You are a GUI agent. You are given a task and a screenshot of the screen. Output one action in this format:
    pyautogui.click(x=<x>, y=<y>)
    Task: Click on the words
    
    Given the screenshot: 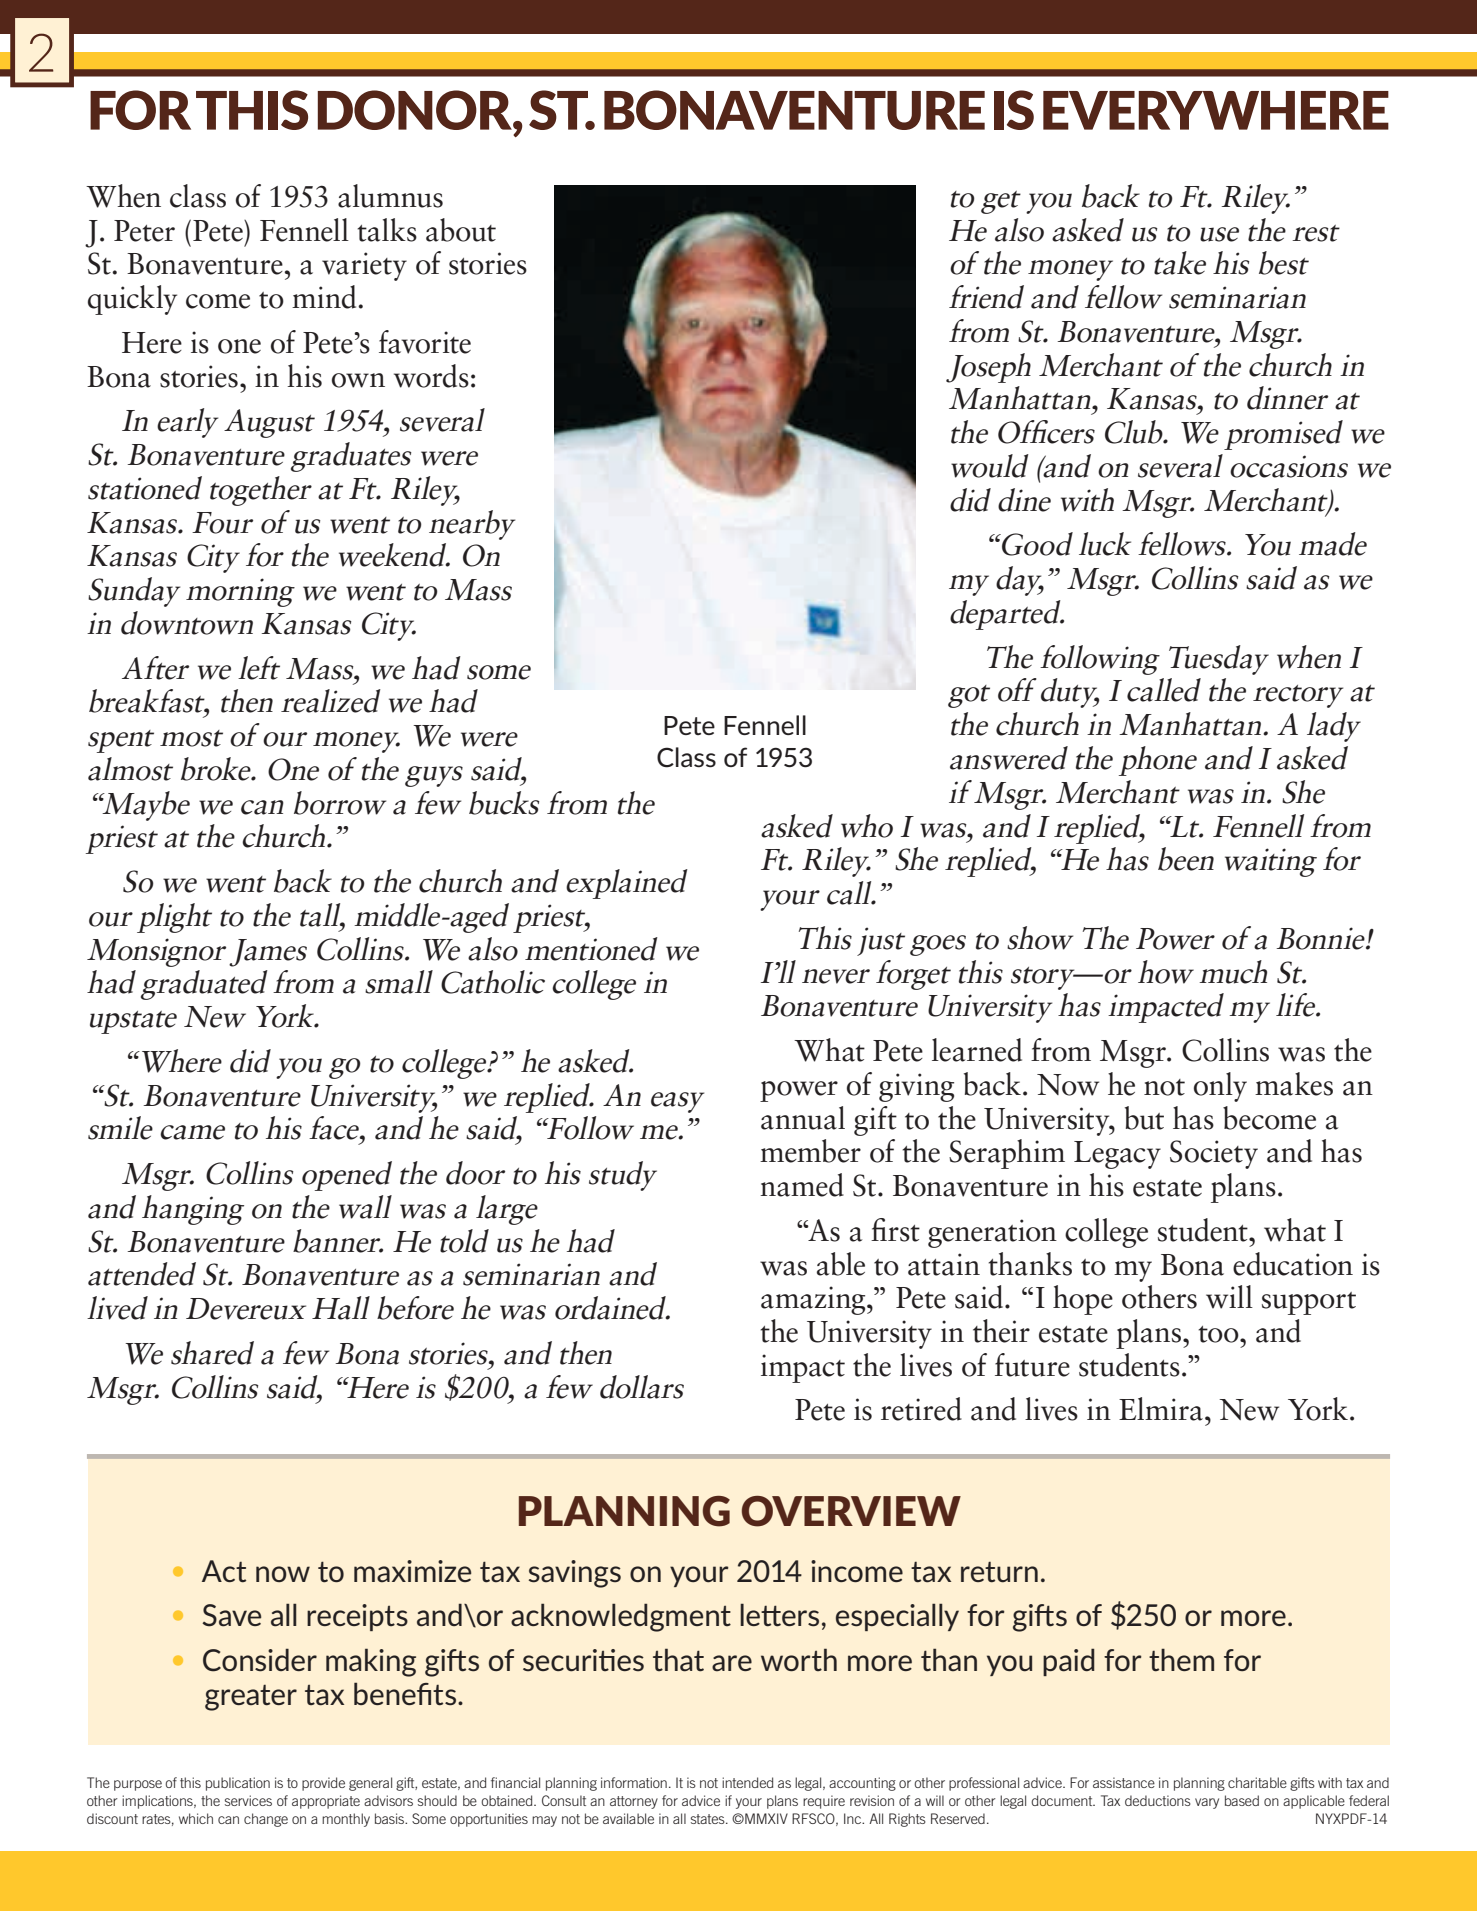 What is the action you would take?
    pyautogui.click(x=431, y=376)
